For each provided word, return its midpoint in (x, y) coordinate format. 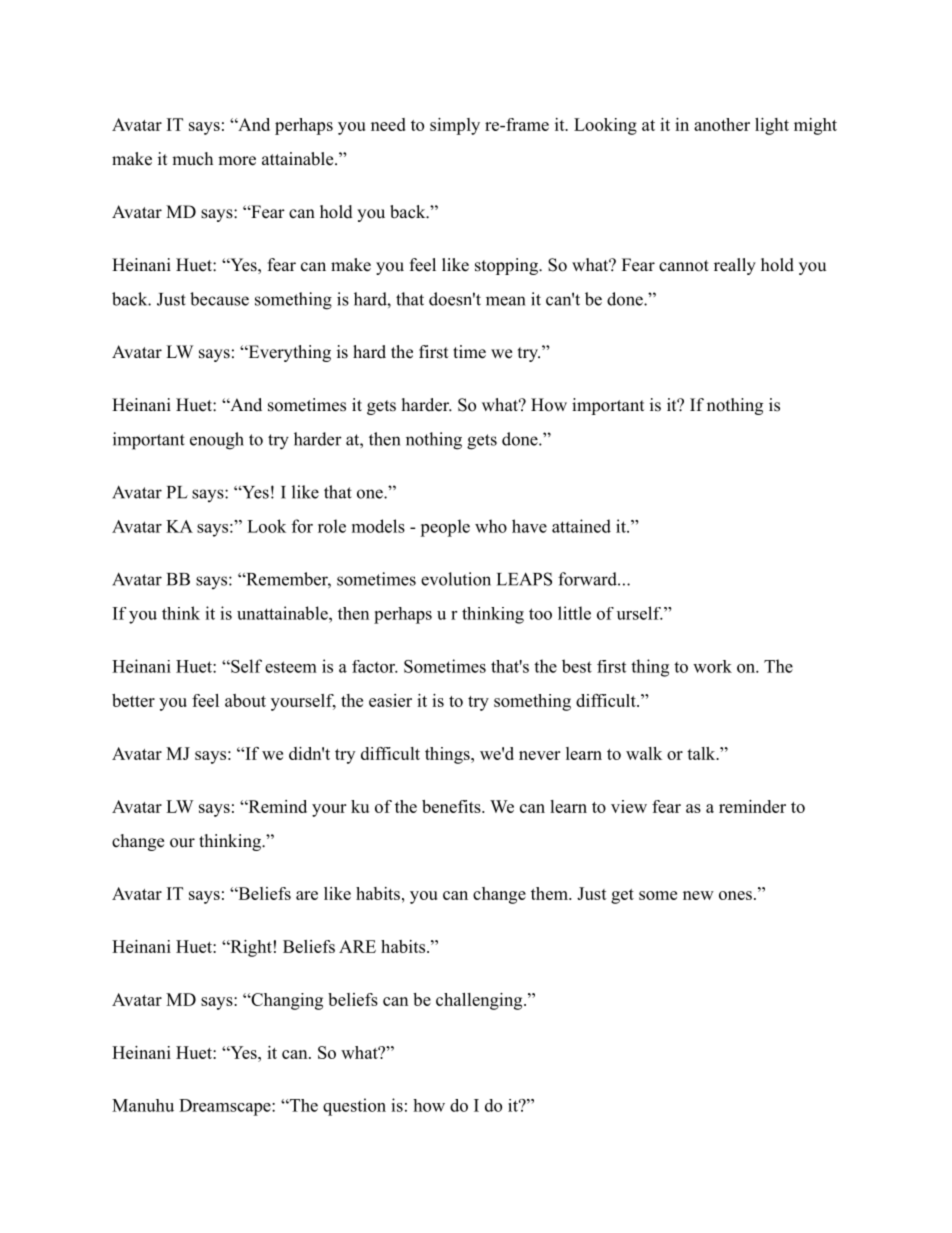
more (237, 161)
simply (455, 126)
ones (735, 895)
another (722, 124)
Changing (286, 1001)
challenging (480, 1001)
